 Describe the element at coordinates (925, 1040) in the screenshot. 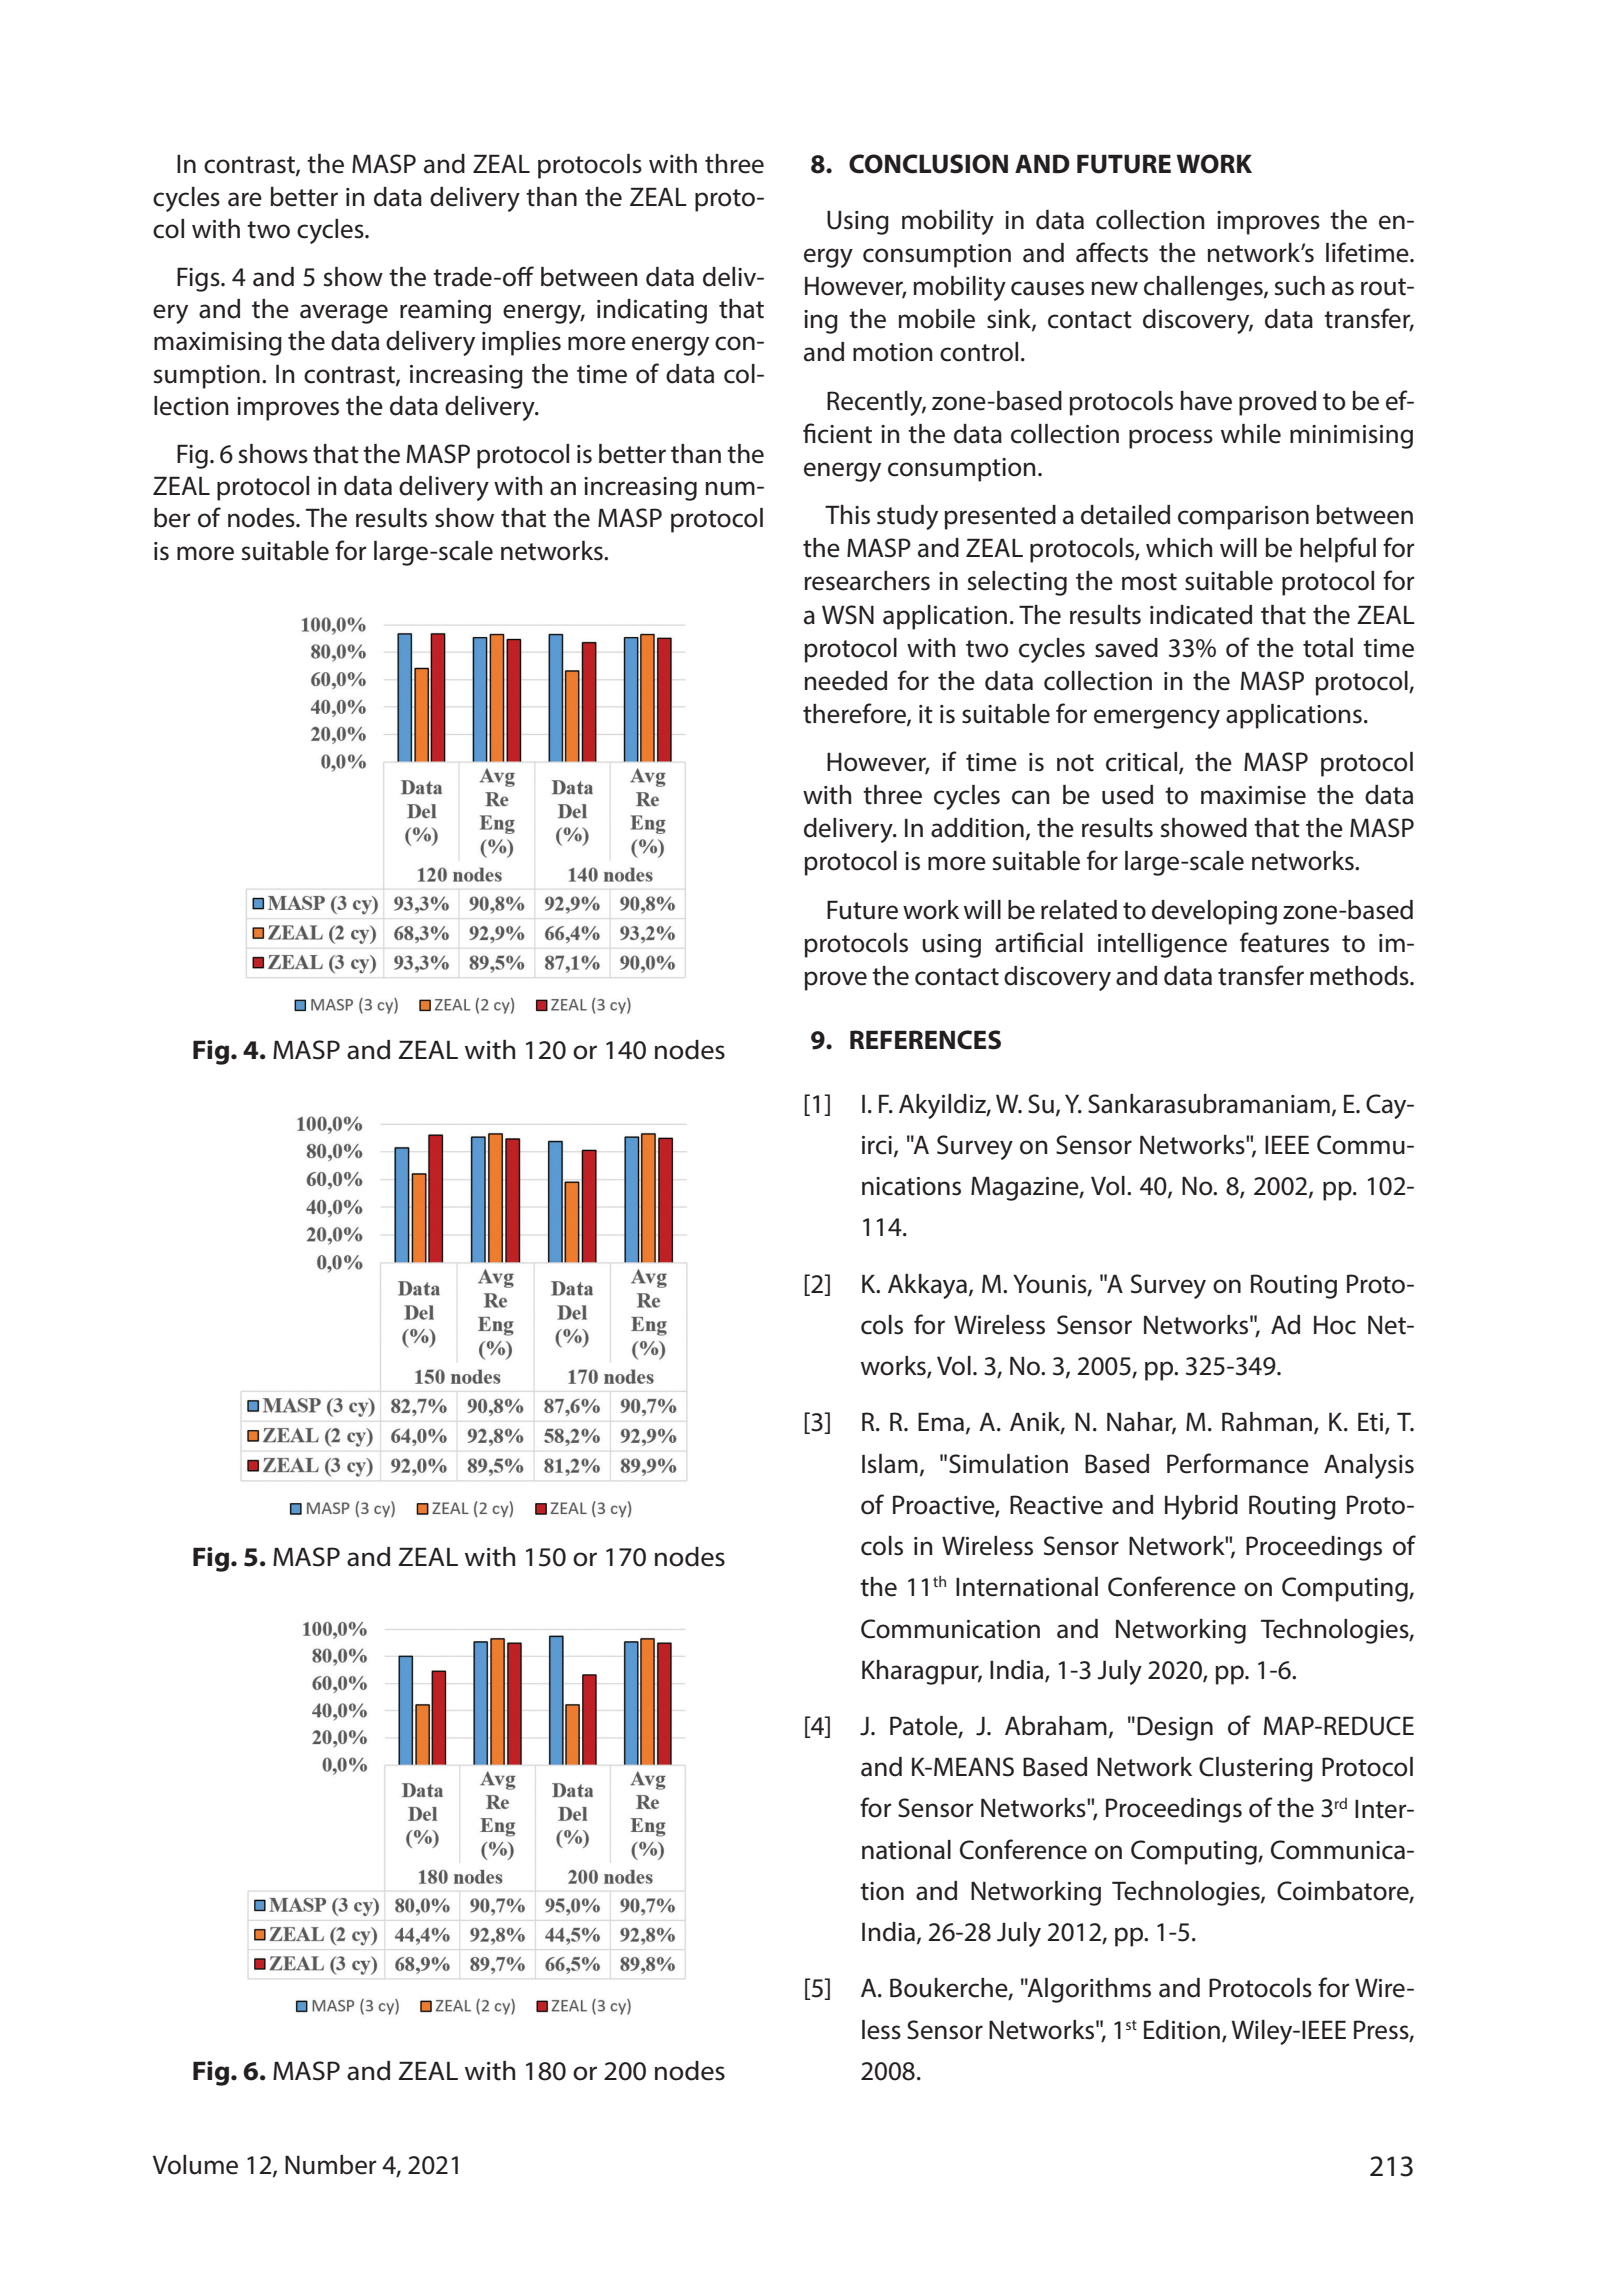

I see `REFERENCES` at that location.
